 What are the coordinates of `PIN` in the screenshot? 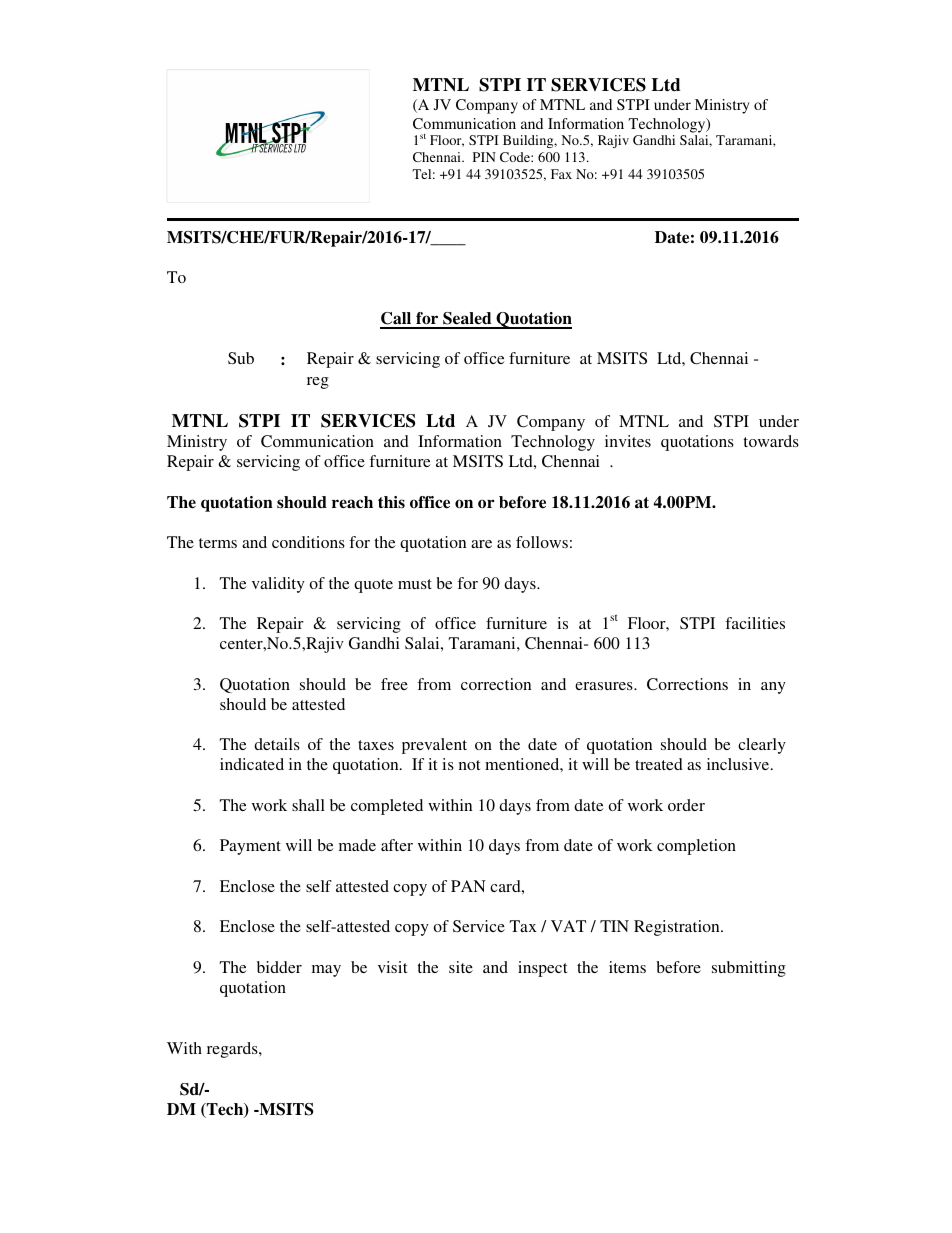 It's located at (484, 157).
